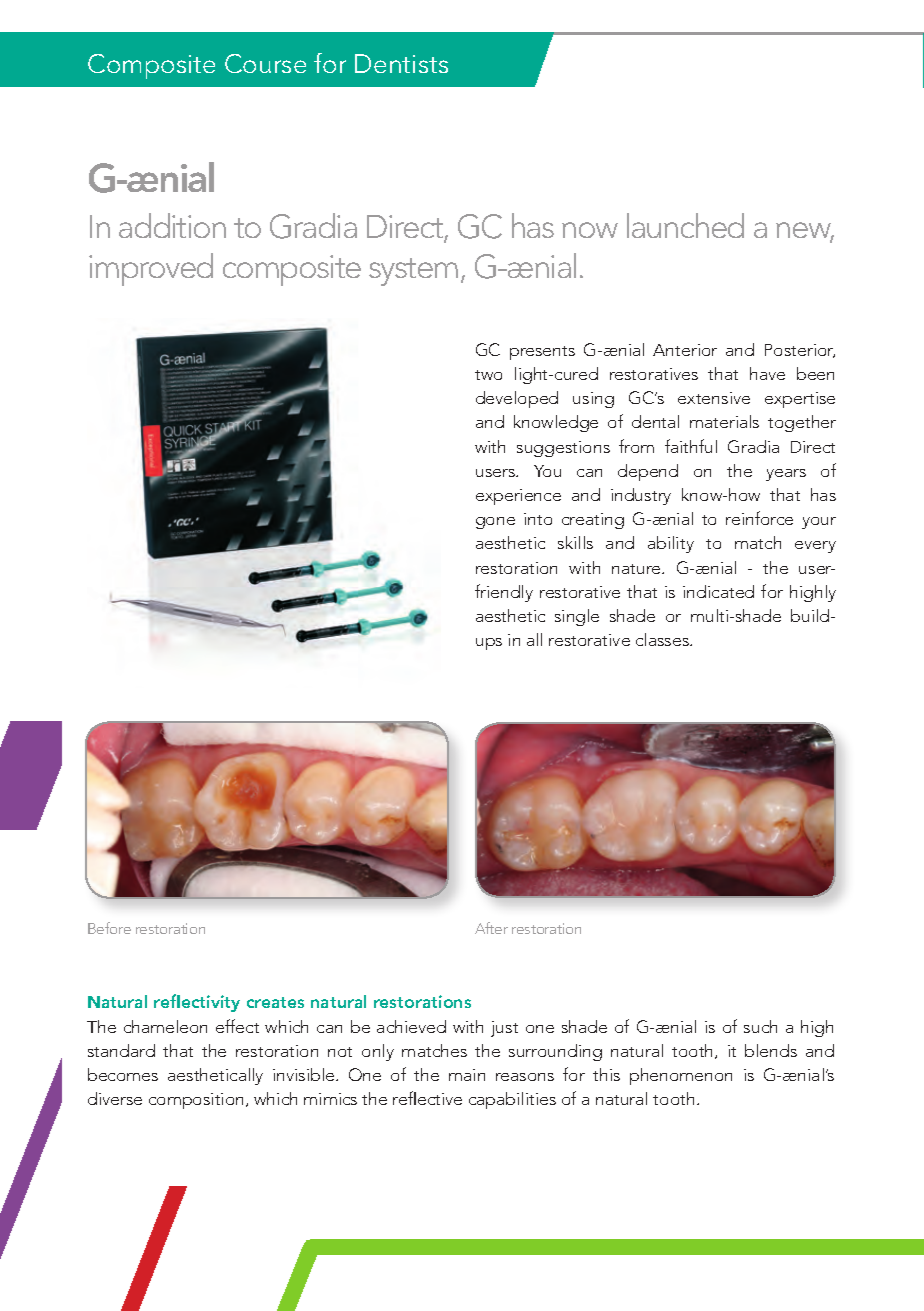 This document has height=1311, width=924. What do you see at coordinates (265, 63) in the document?
I see `Course` at bounding box center [265, 63].
